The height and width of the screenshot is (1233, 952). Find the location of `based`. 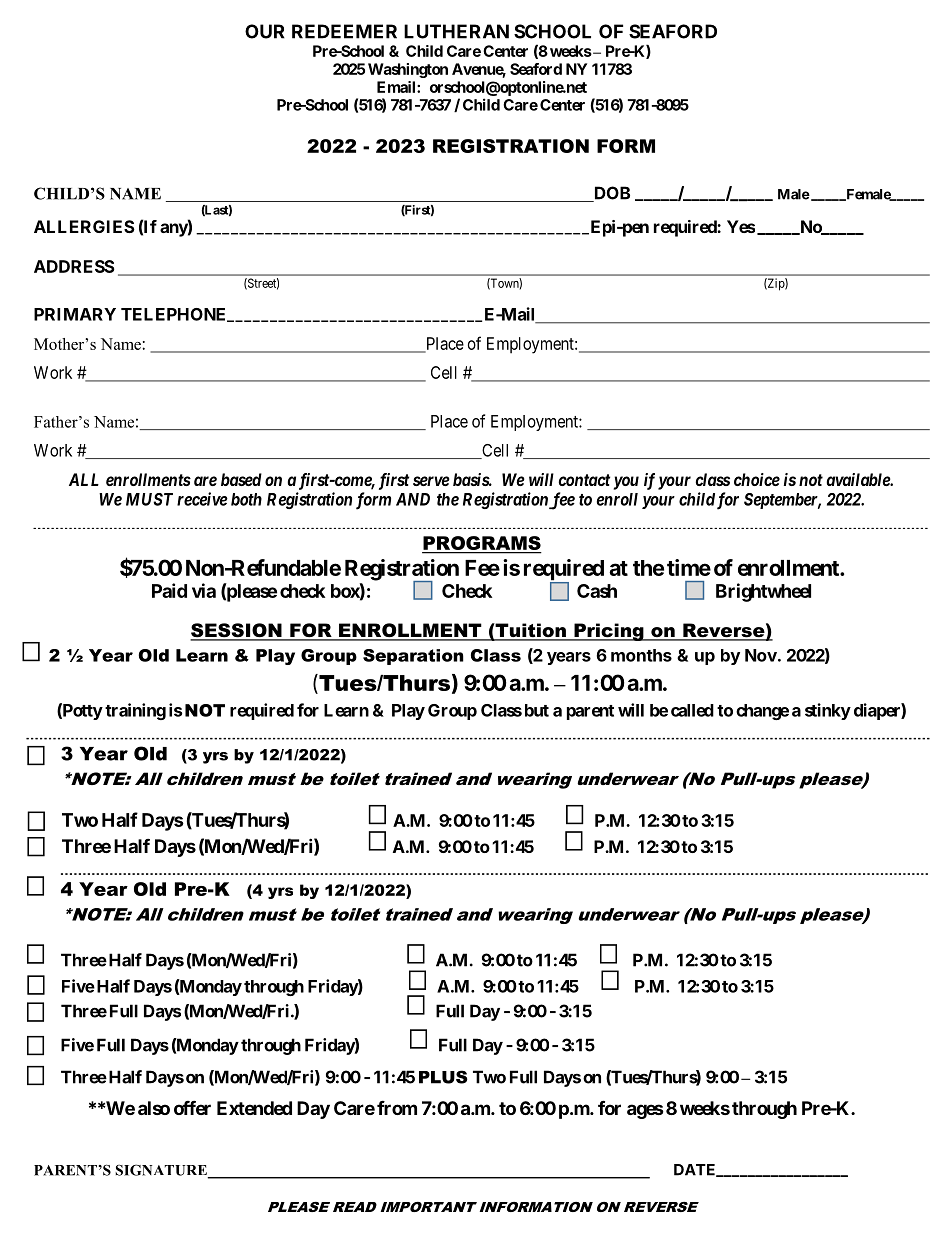

based is located at coordinates (241, 479).
